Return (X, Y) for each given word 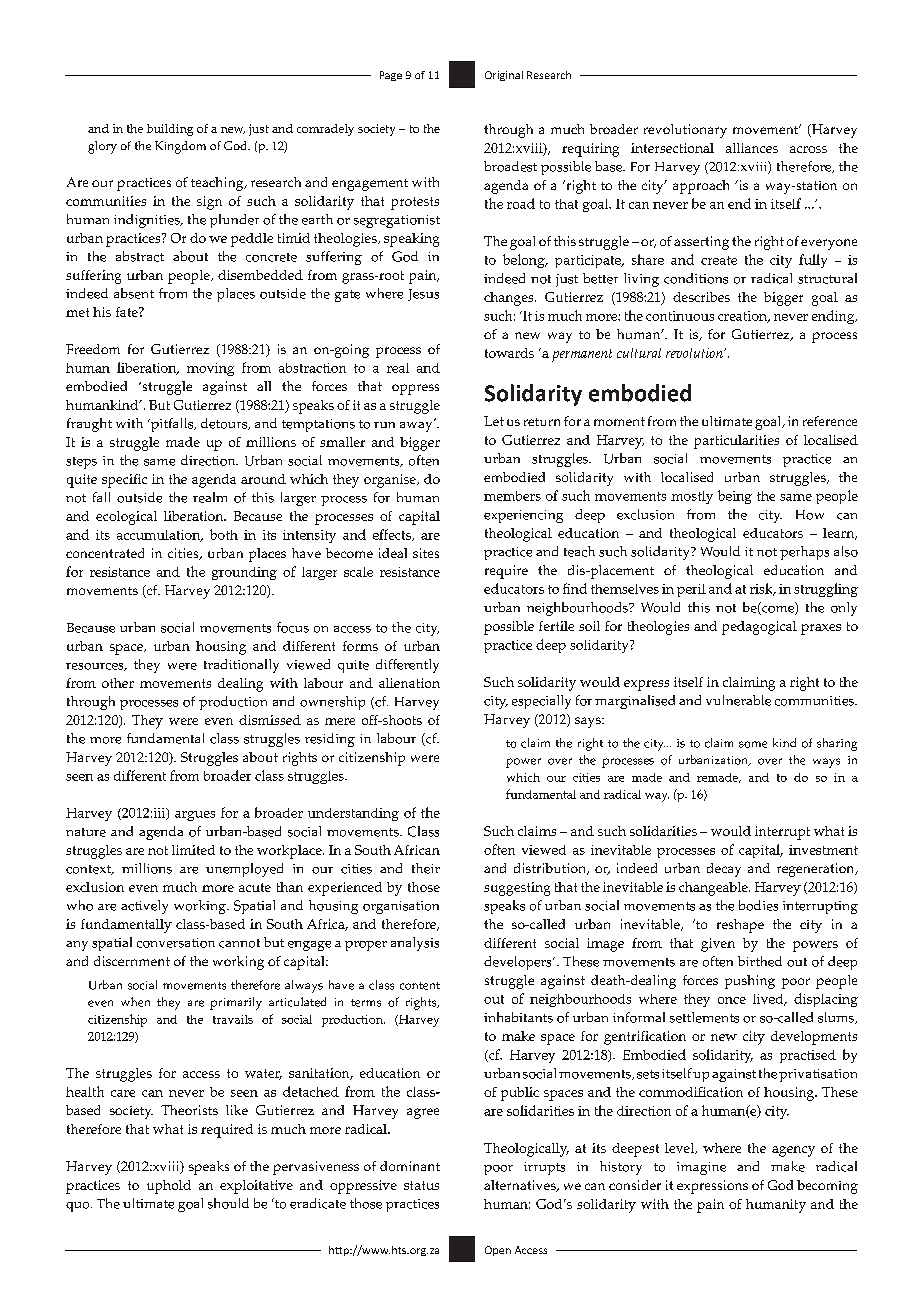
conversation (176, 943)
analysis (415, 944)
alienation (409, 683)
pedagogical (759, 628)
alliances (752, 148)
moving (210, 369)
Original (504, 76)
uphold (169, 1187)
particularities (736, 442)
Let (494, 421)
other (118, 683)
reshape (740, 926)
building (170, 130)
